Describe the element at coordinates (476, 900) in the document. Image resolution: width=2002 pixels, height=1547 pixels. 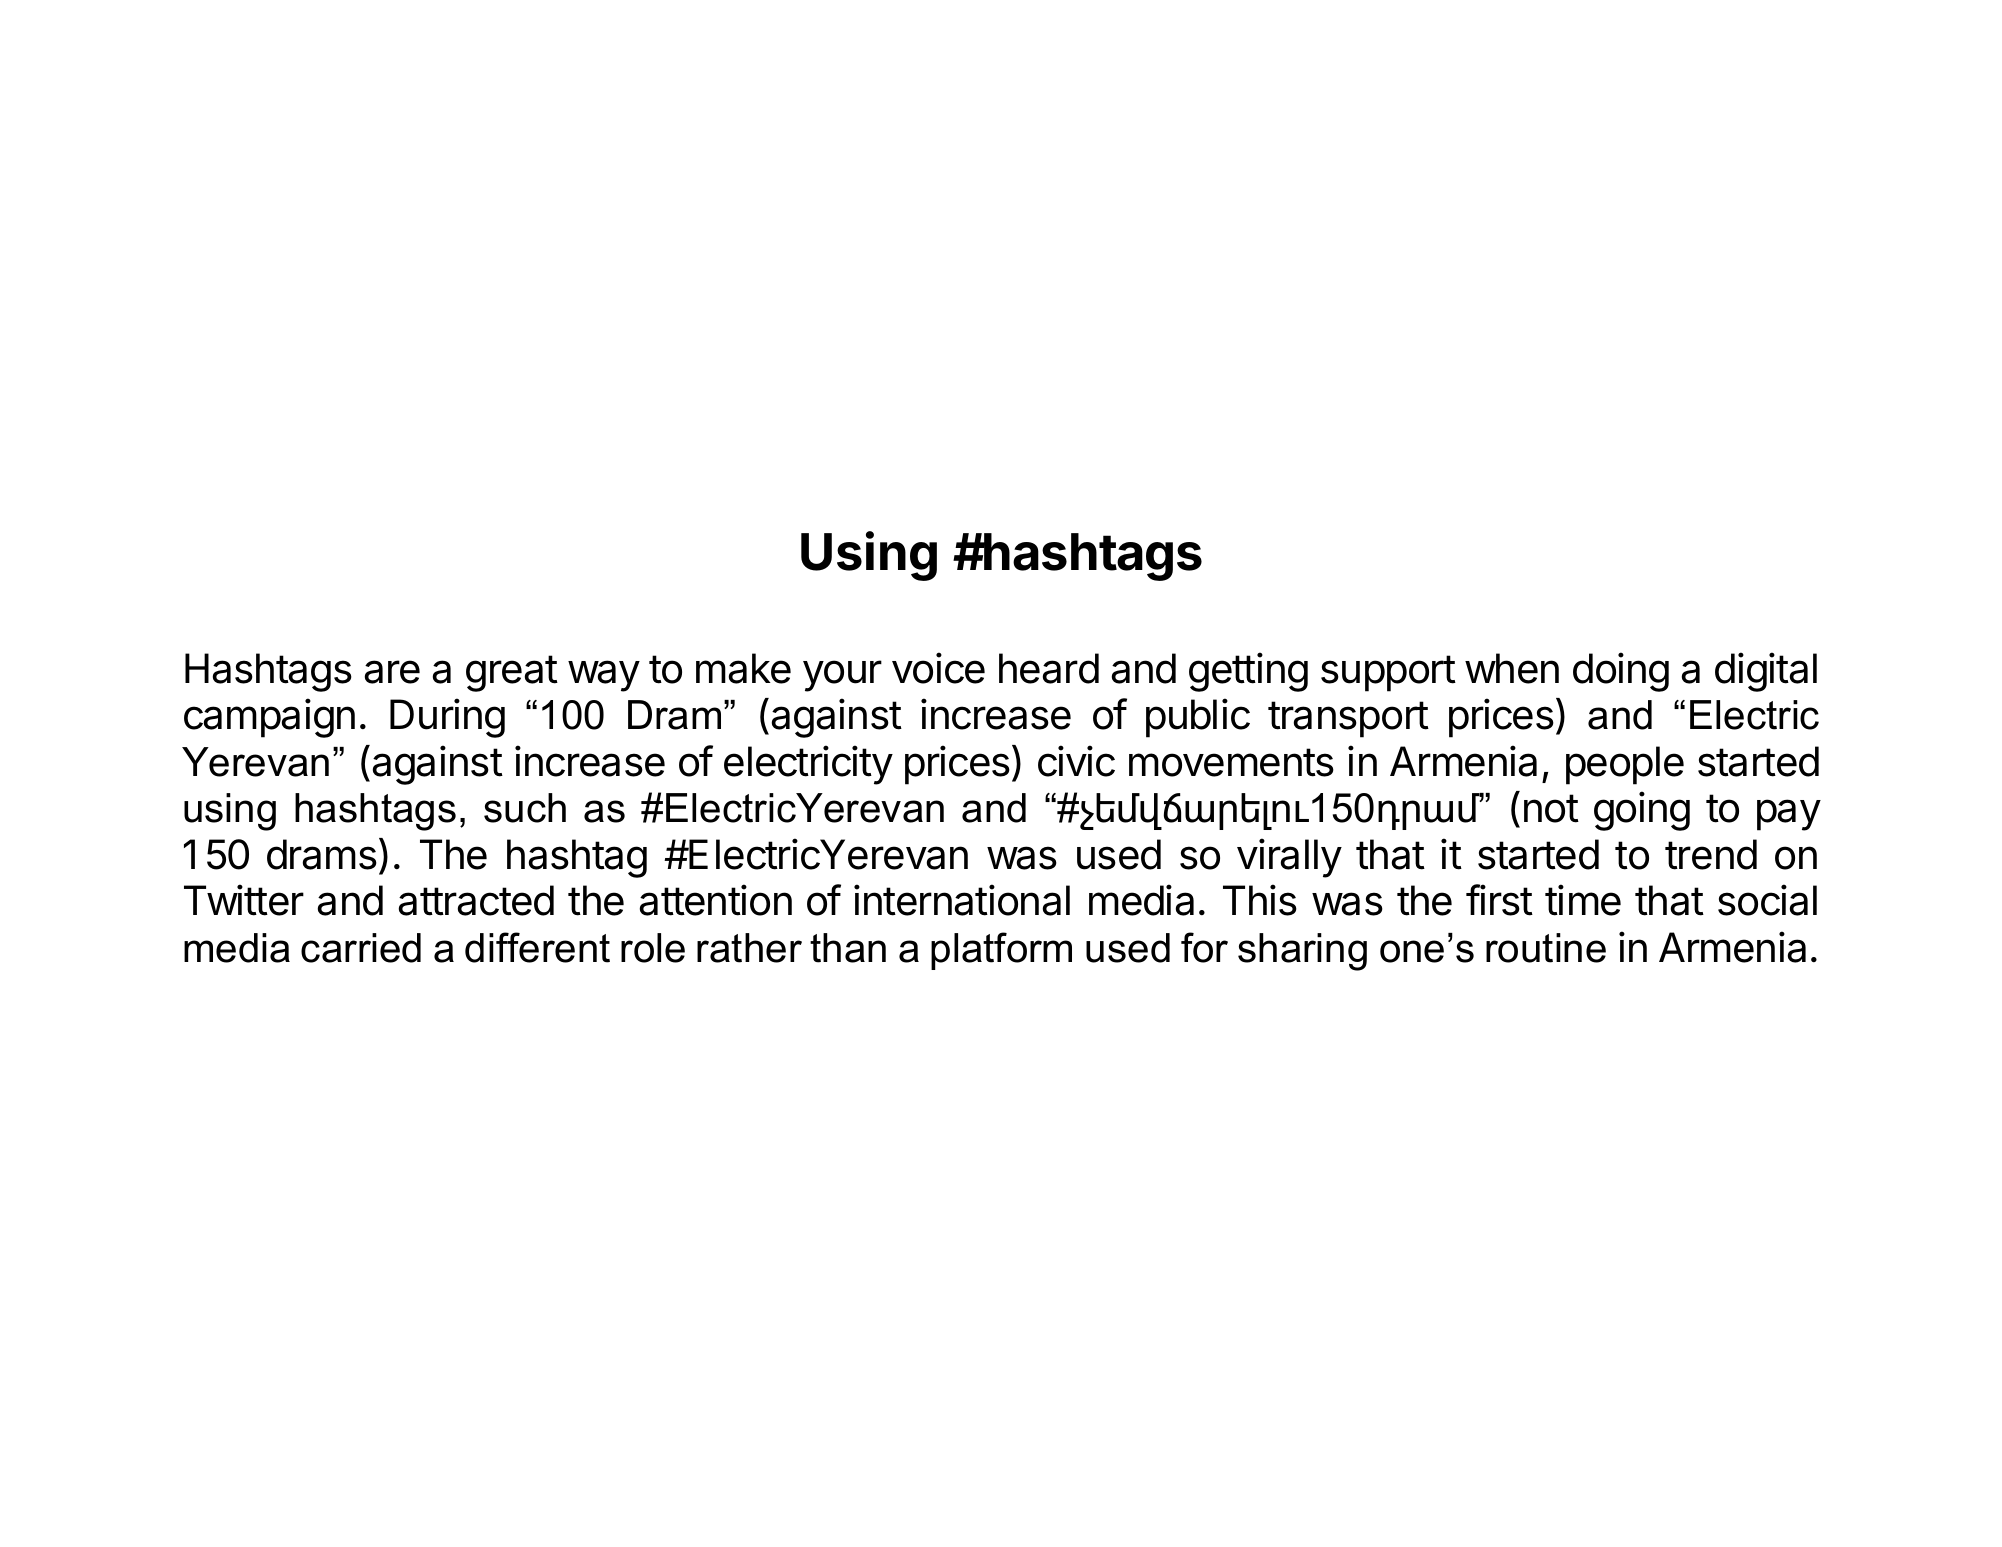
I see `attracted` at that location.
